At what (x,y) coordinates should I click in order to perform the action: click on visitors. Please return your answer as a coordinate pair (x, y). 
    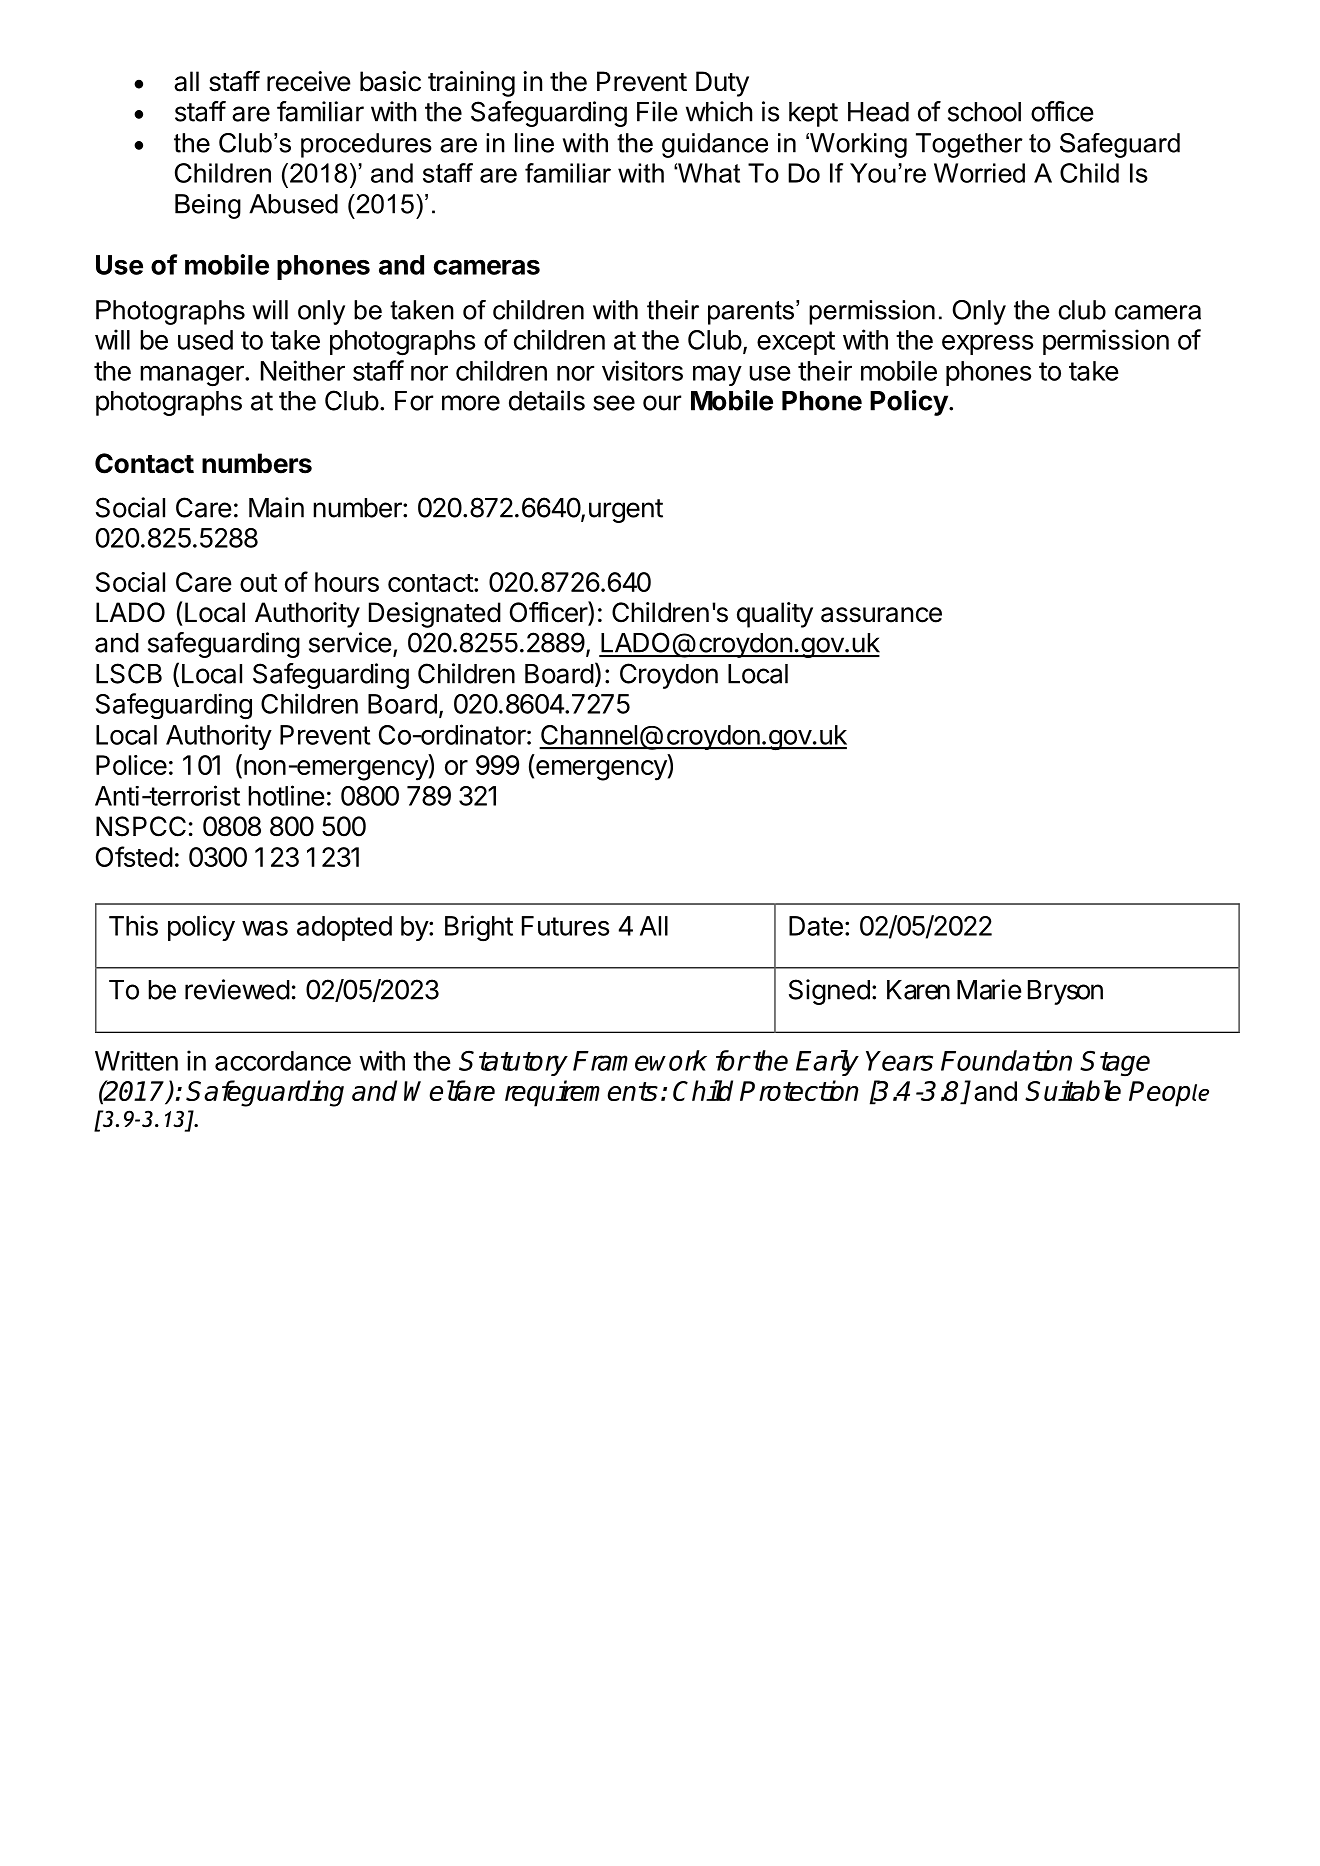
    Looking at the image, I should click on (642, 370).
